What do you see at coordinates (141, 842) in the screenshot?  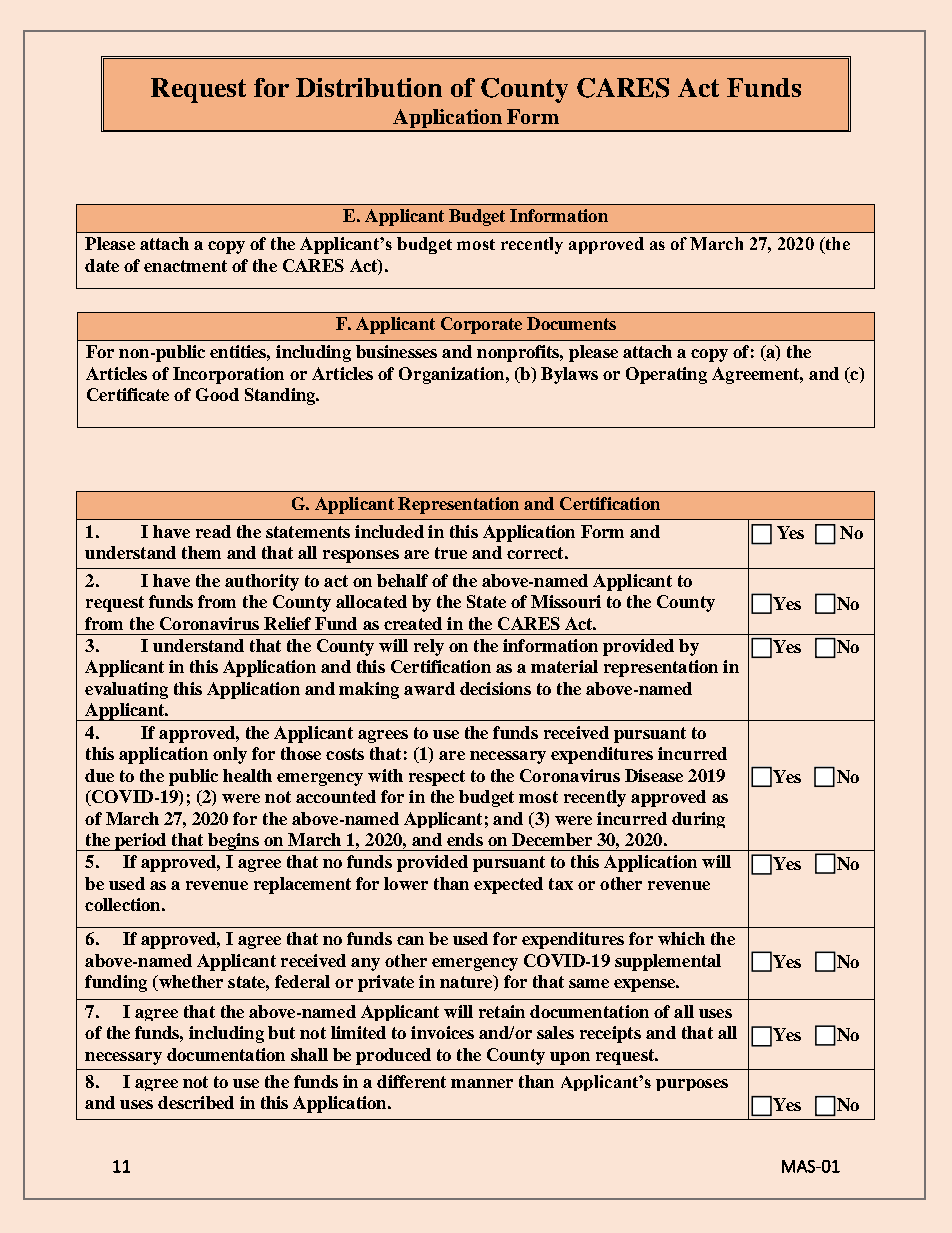 I see `period` at bounding box center [141, 842].
